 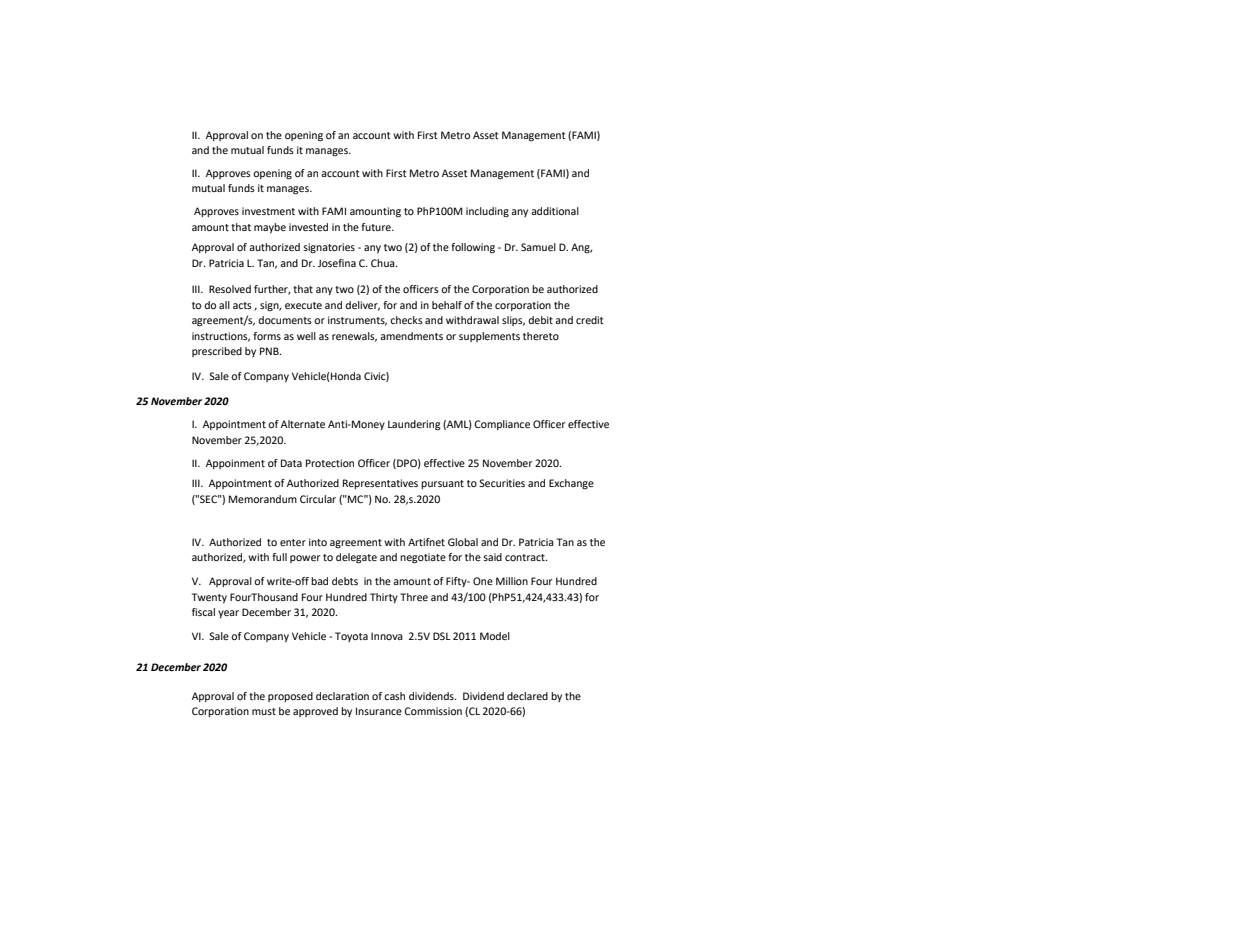 What do you see at coordinates (377, 227) in the screenshot?
I see `future` at bounding box center [377, 227].
